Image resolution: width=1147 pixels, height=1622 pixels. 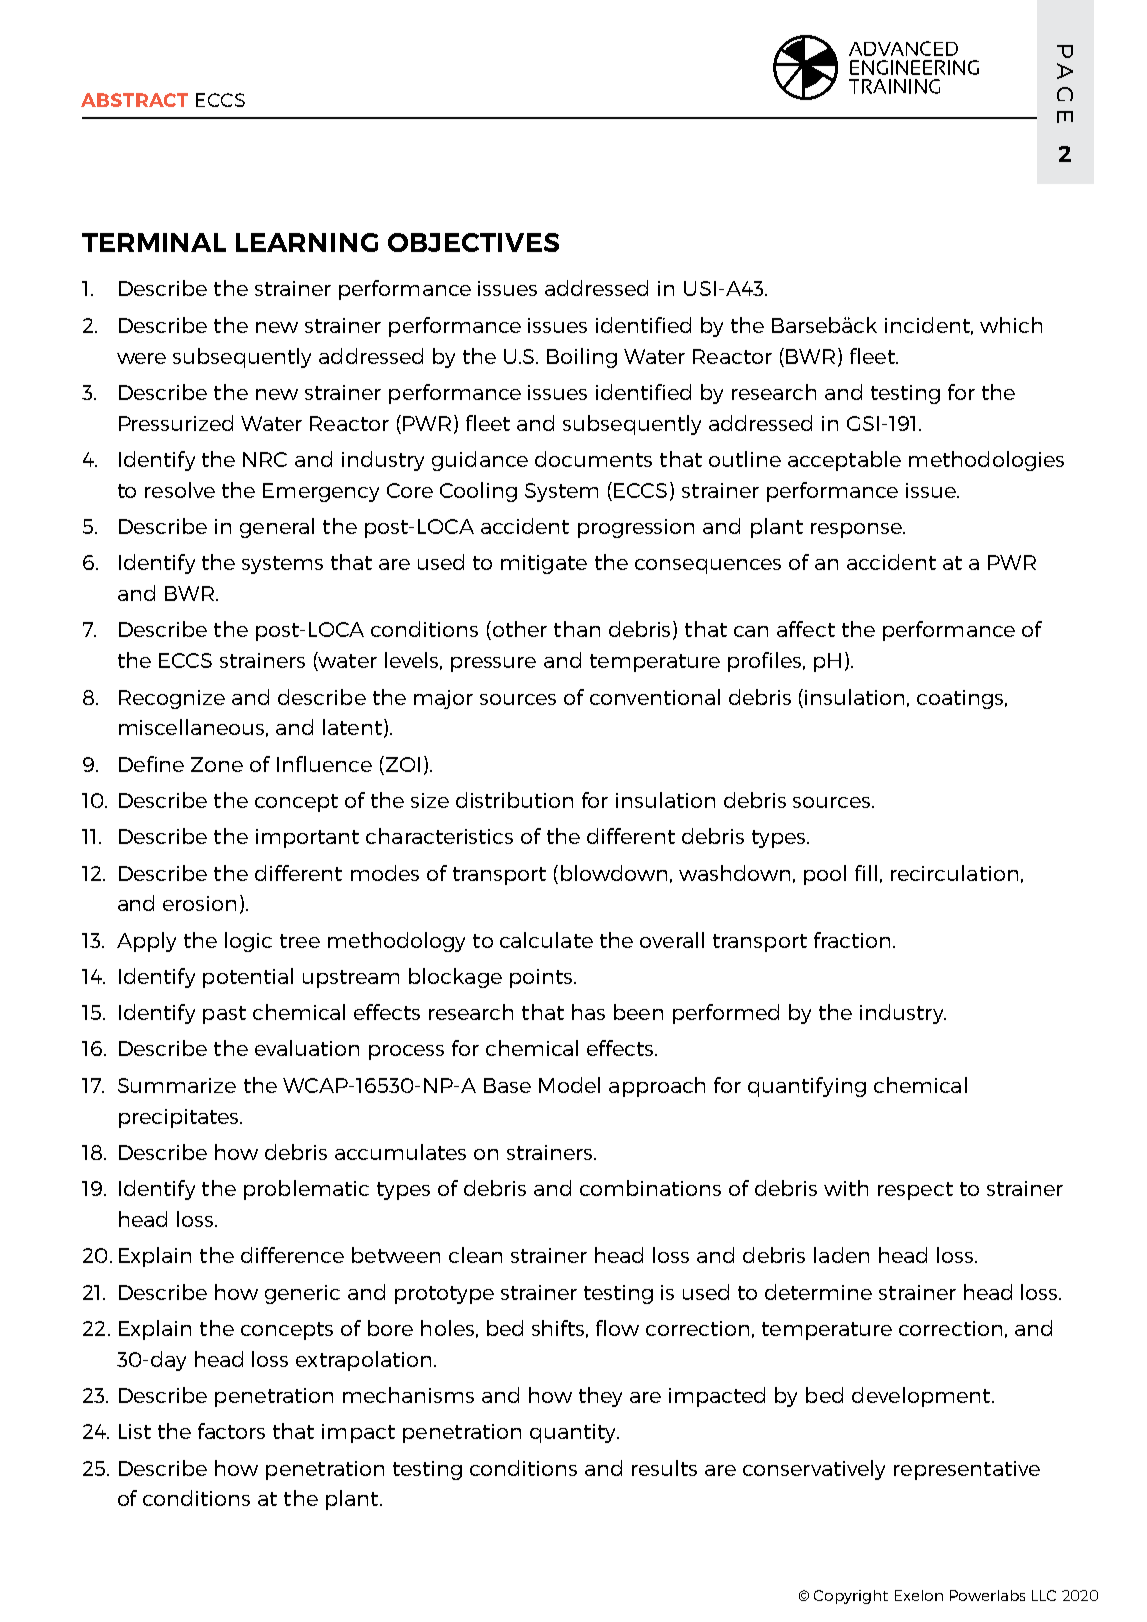 What do you see at coordinates (1011, 325) in the screenshot?
I see `which` at bounding box center [1011, 325].
